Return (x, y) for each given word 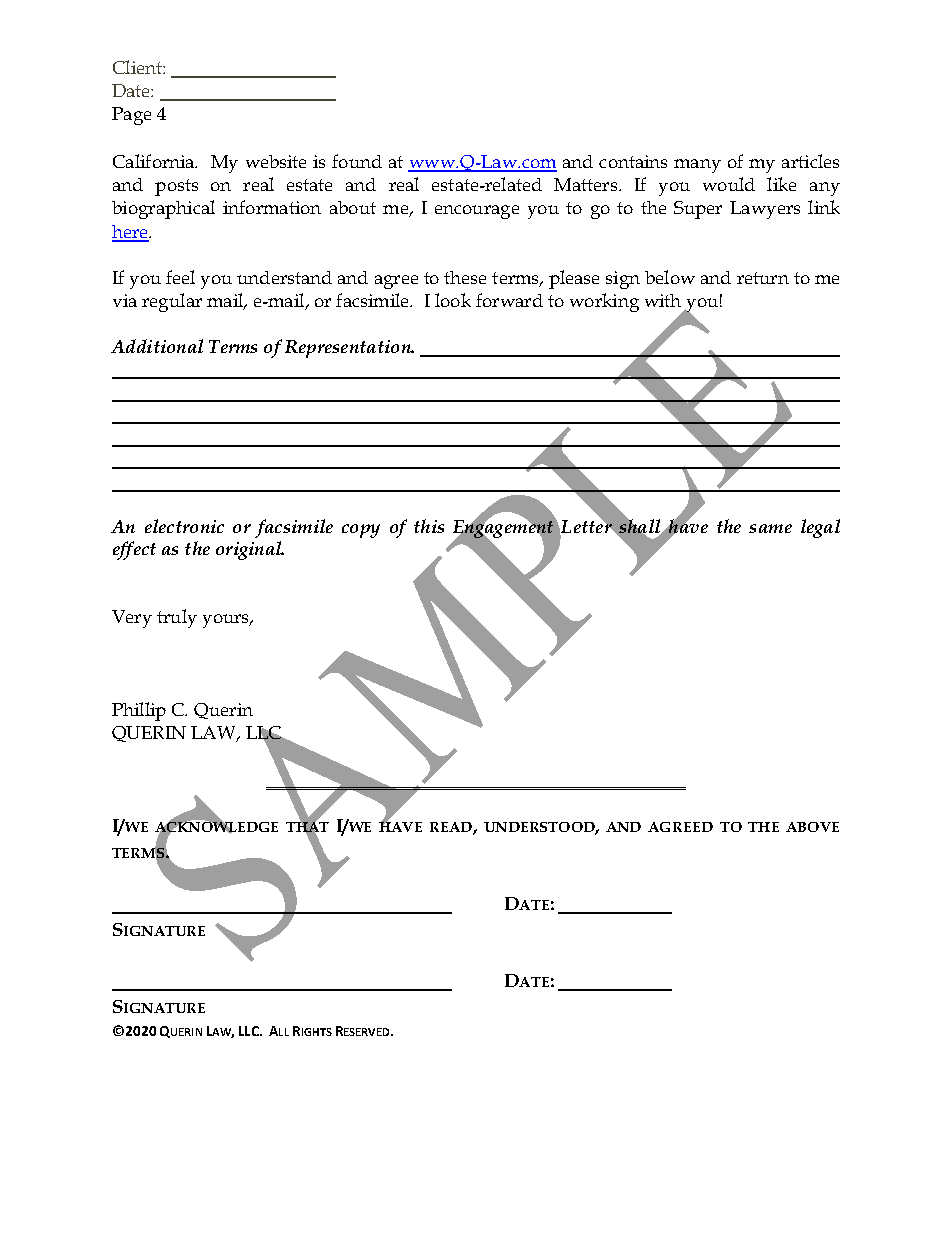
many (697, 166)
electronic (184, 526)
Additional (157, 346)
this (429, 526)
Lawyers (765, 210)
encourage (477, 212)
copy (361, 531)
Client (138, 67)
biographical (163, 209)
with (663, 300)
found (357, 161)
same (770, 528)
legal (820, 528)
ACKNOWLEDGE (216, 827)
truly (177, 618)
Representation (349, 349)
